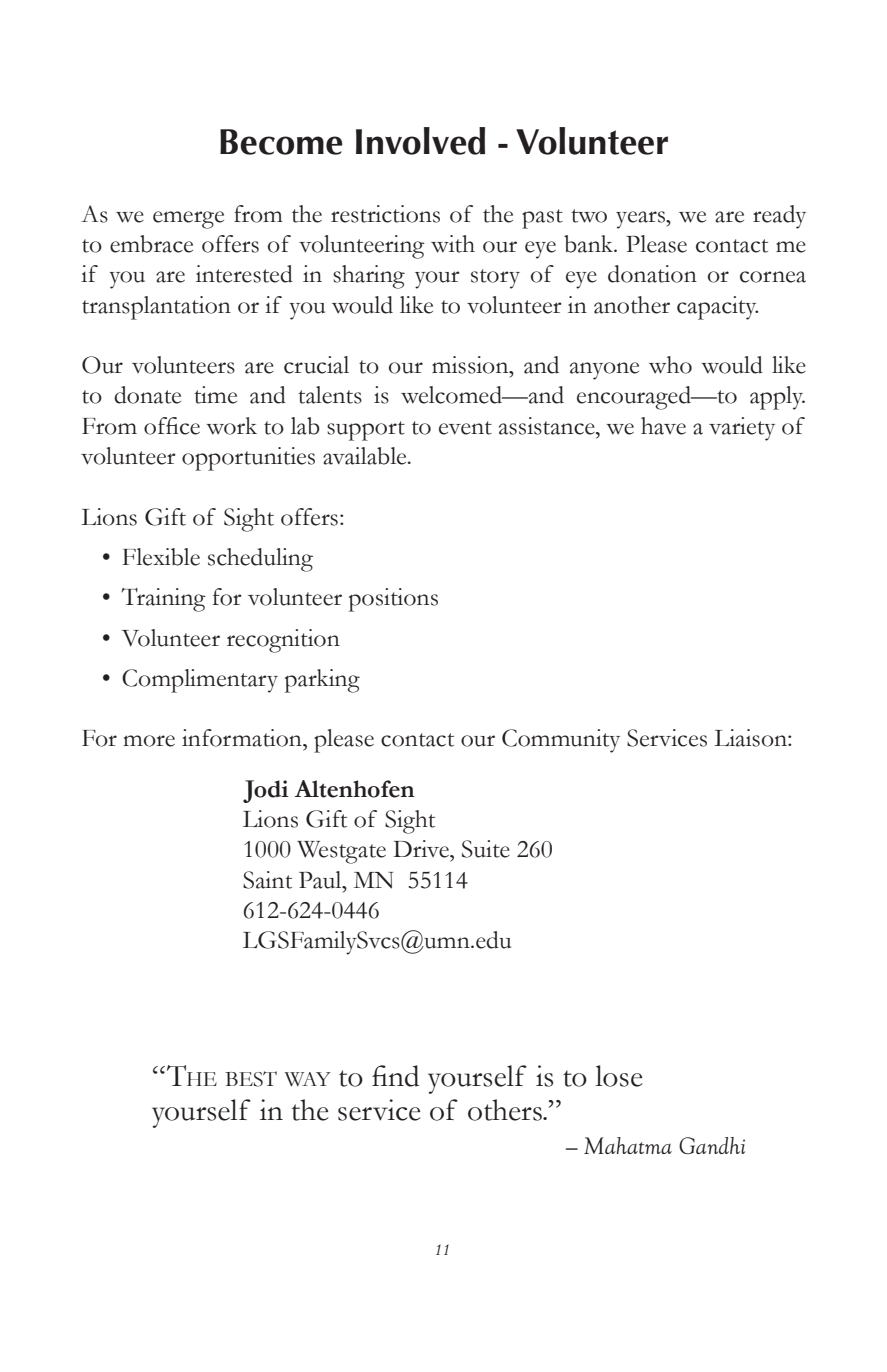  I want to click on Jodi, so click(266, 791).
